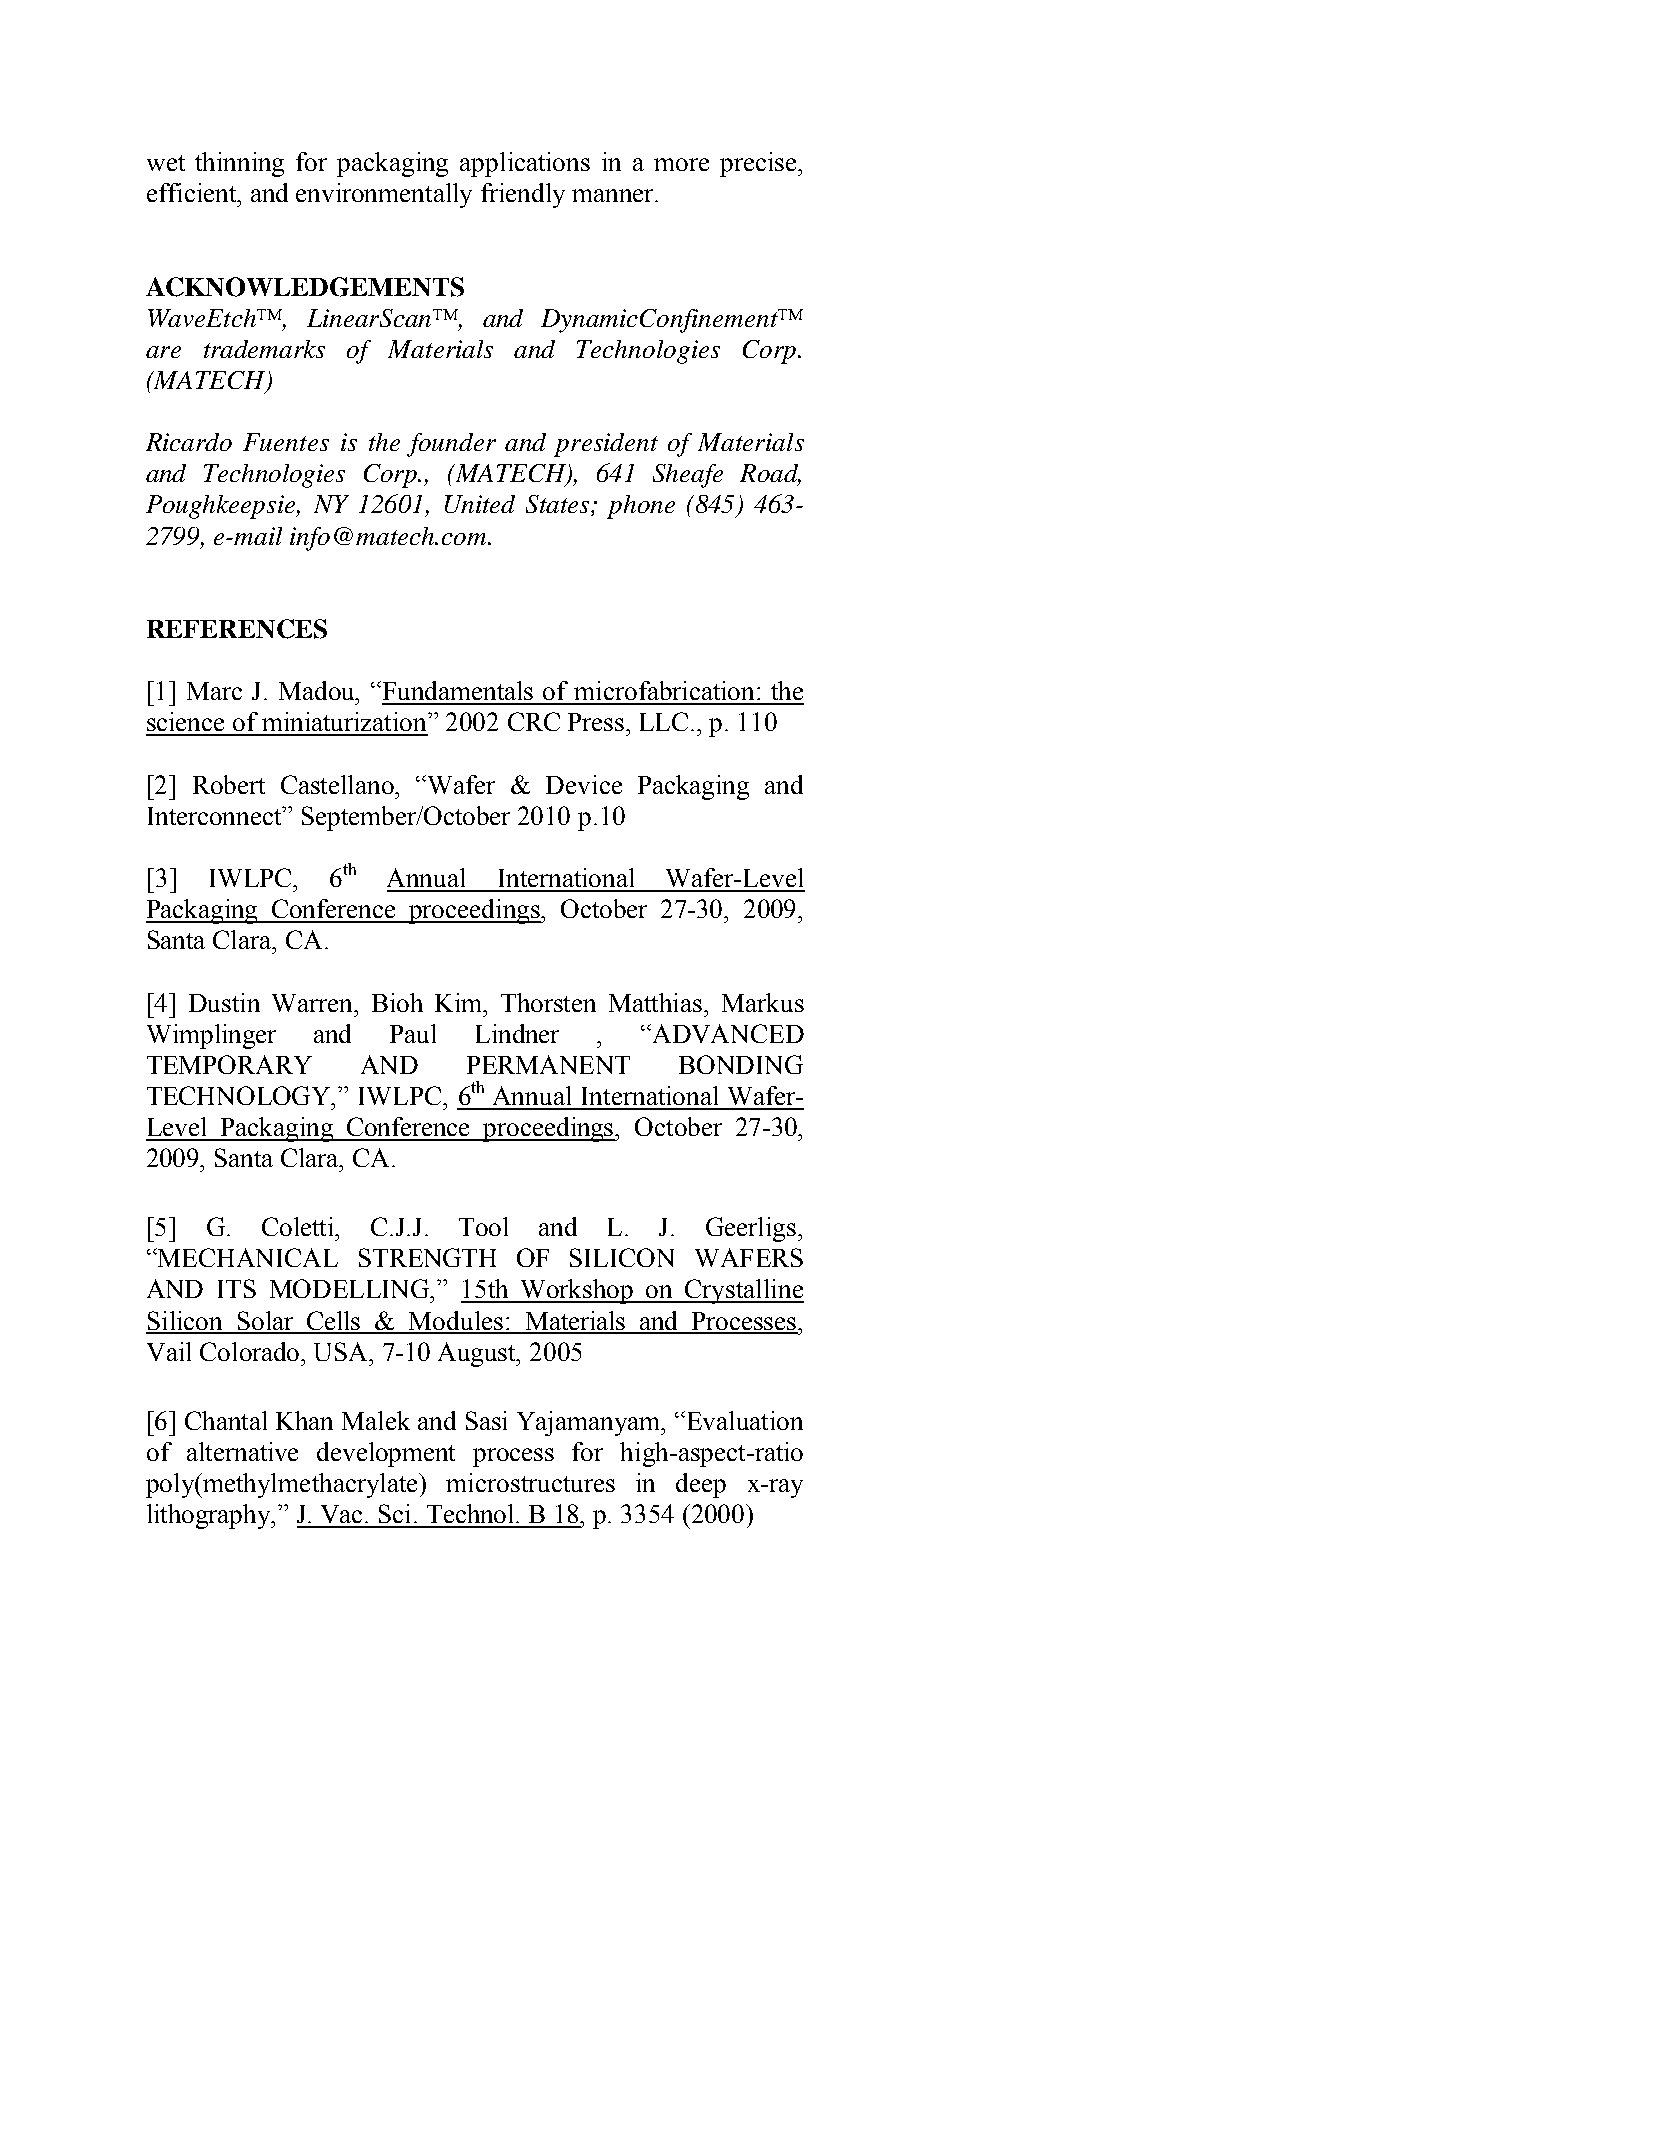  What do you see at coordinates (530, 1482) in the screenshot?
I see `microstructures` at bounding box center [530, 1482].
